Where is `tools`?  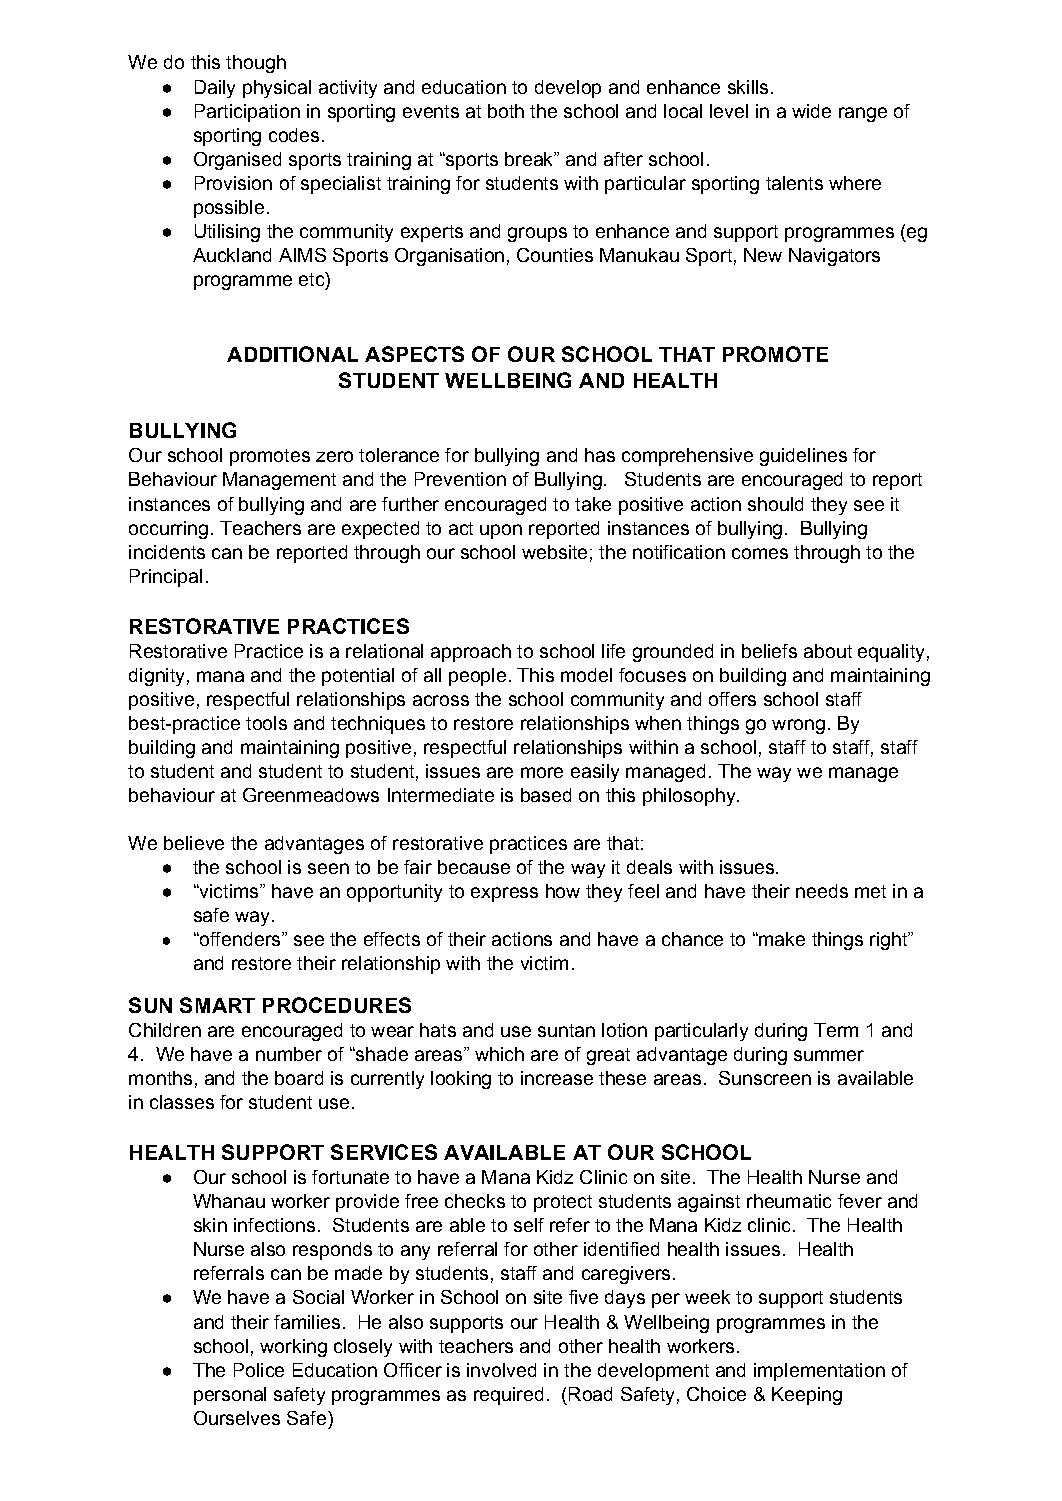 tools is located at coordinates (266, 723).
